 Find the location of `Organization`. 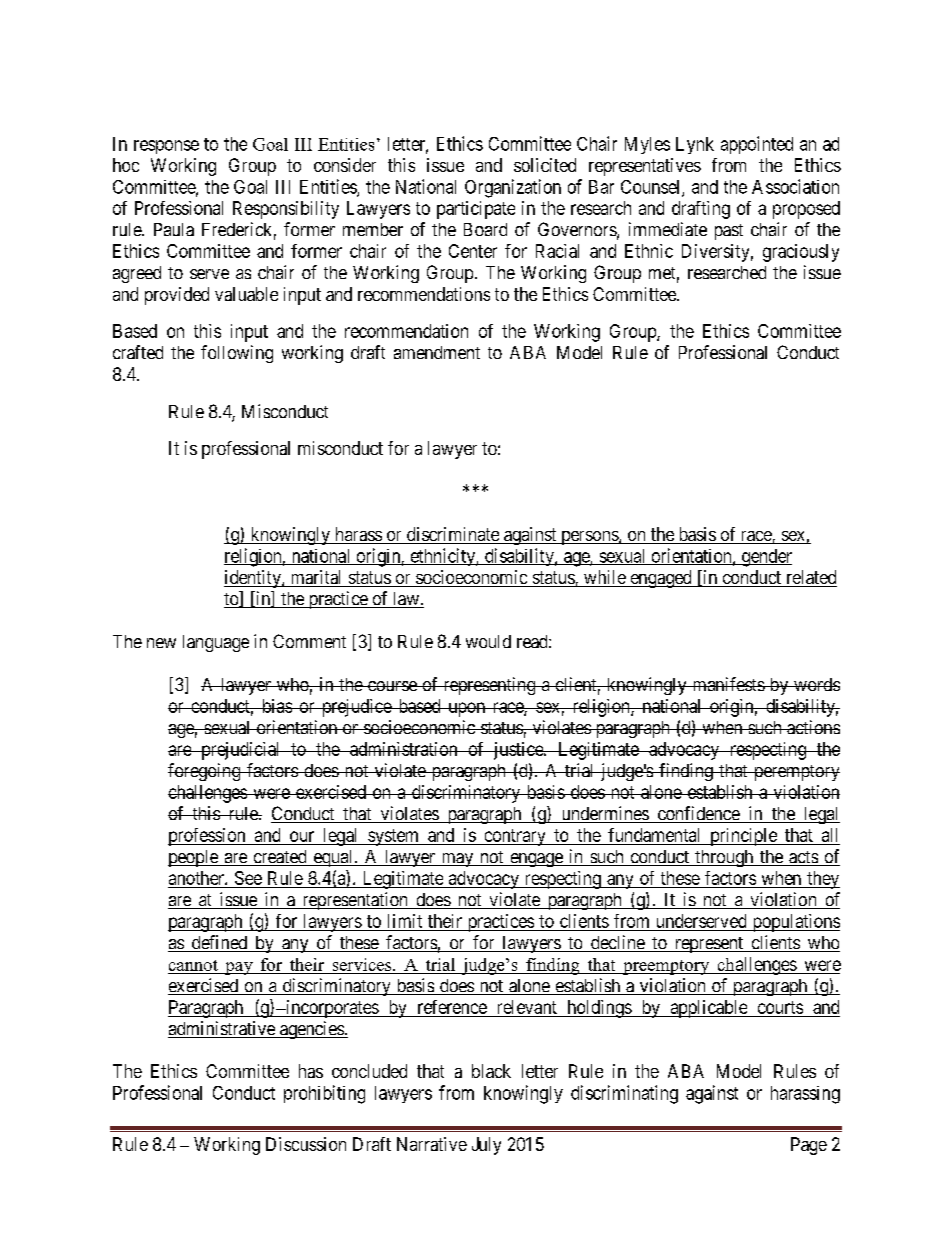

Organization is located at coordinates (513, 188).
